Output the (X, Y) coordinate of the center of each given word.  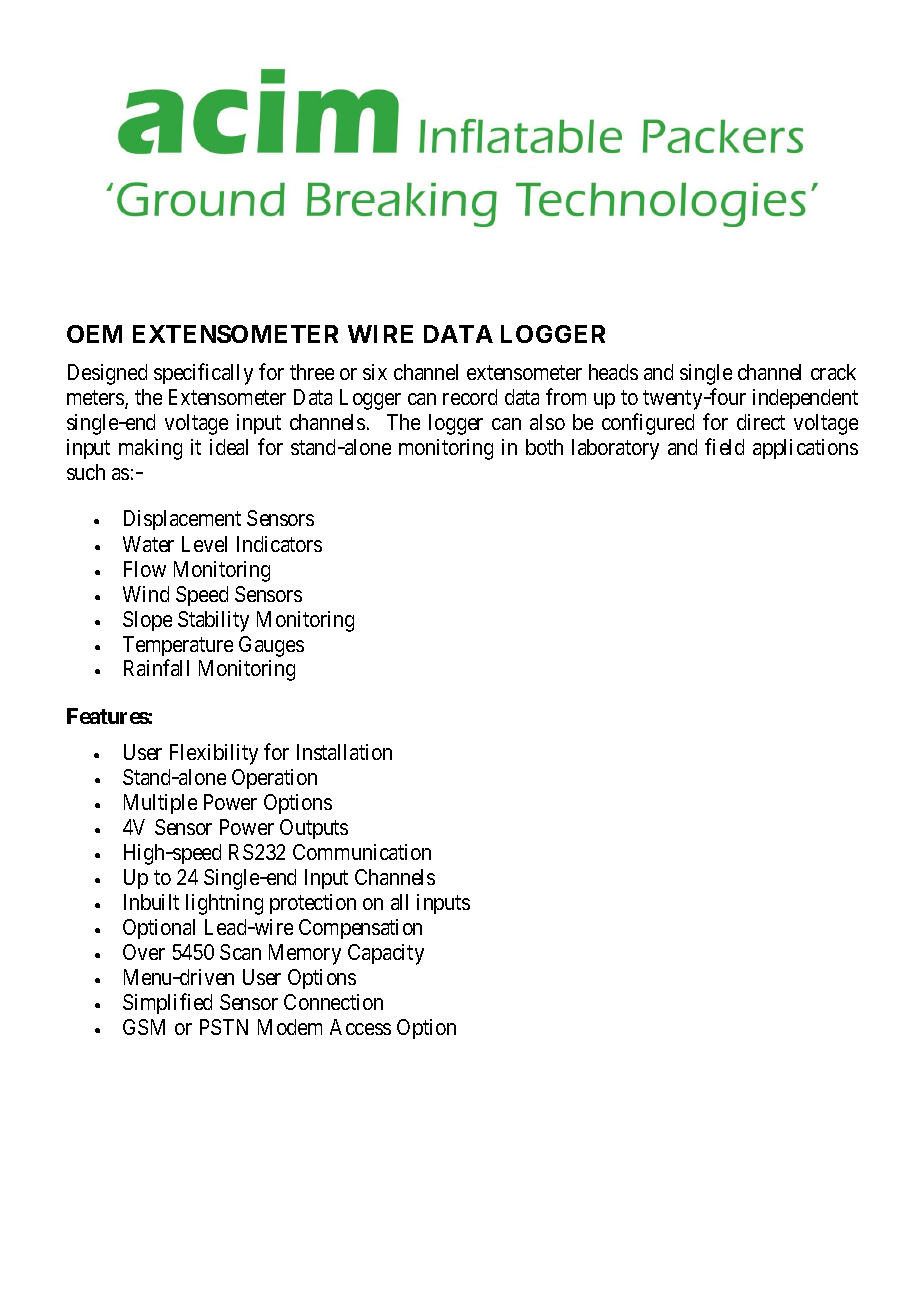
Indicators (279, 544)
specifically (203, 374)
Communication (362, 852)
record (470, 397)
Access (360, 1027)
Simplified (167, 1003)
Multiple (160, 804)
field (724, 446)
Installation (344, 752)
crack (833, 372)
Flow (145, 569)
